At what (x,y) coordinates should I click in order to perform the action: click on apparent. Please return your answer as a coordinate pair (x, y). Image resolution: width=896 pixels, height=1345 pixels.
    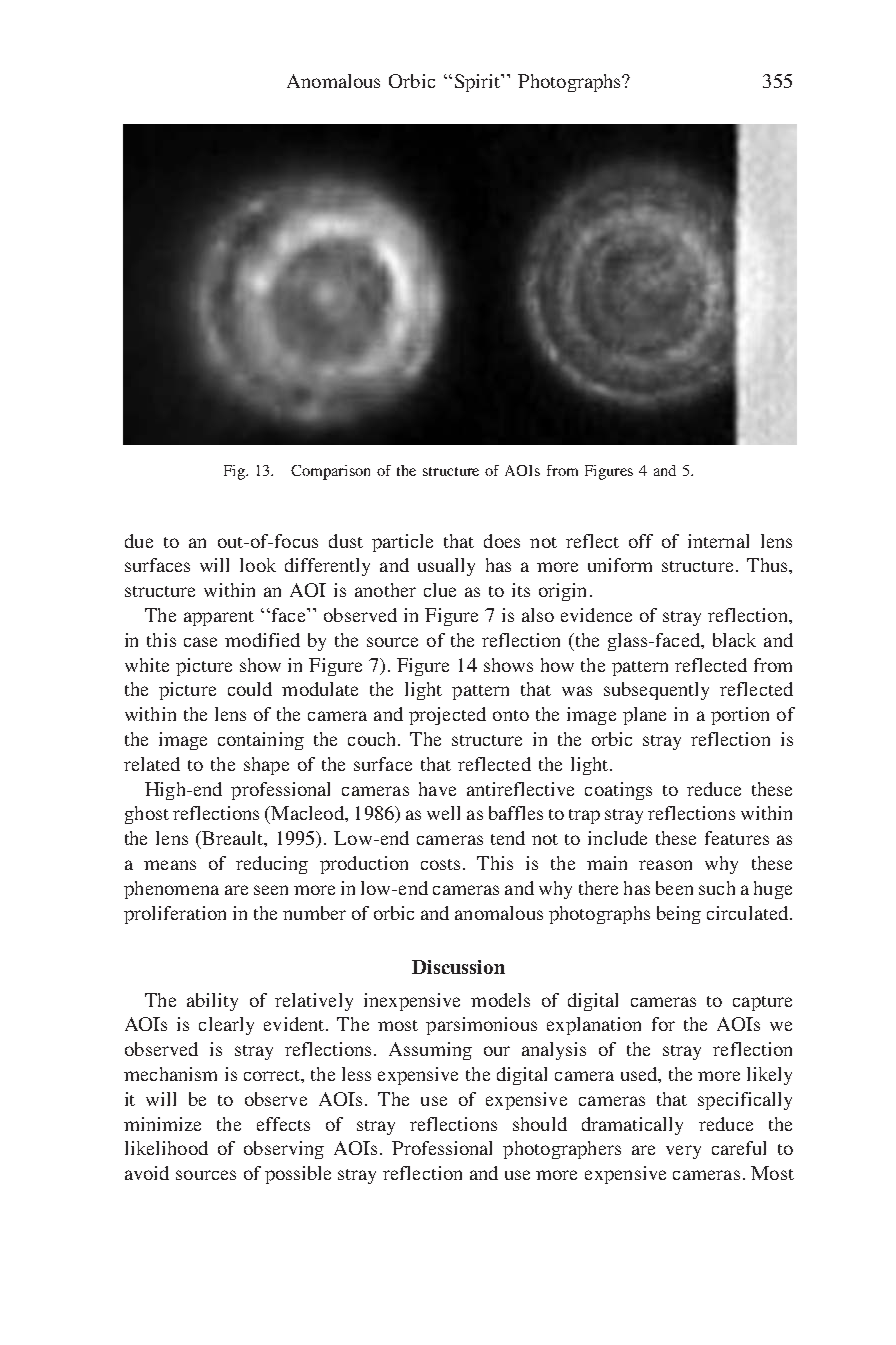
    Looking at the image, I should click on (219, 618).
